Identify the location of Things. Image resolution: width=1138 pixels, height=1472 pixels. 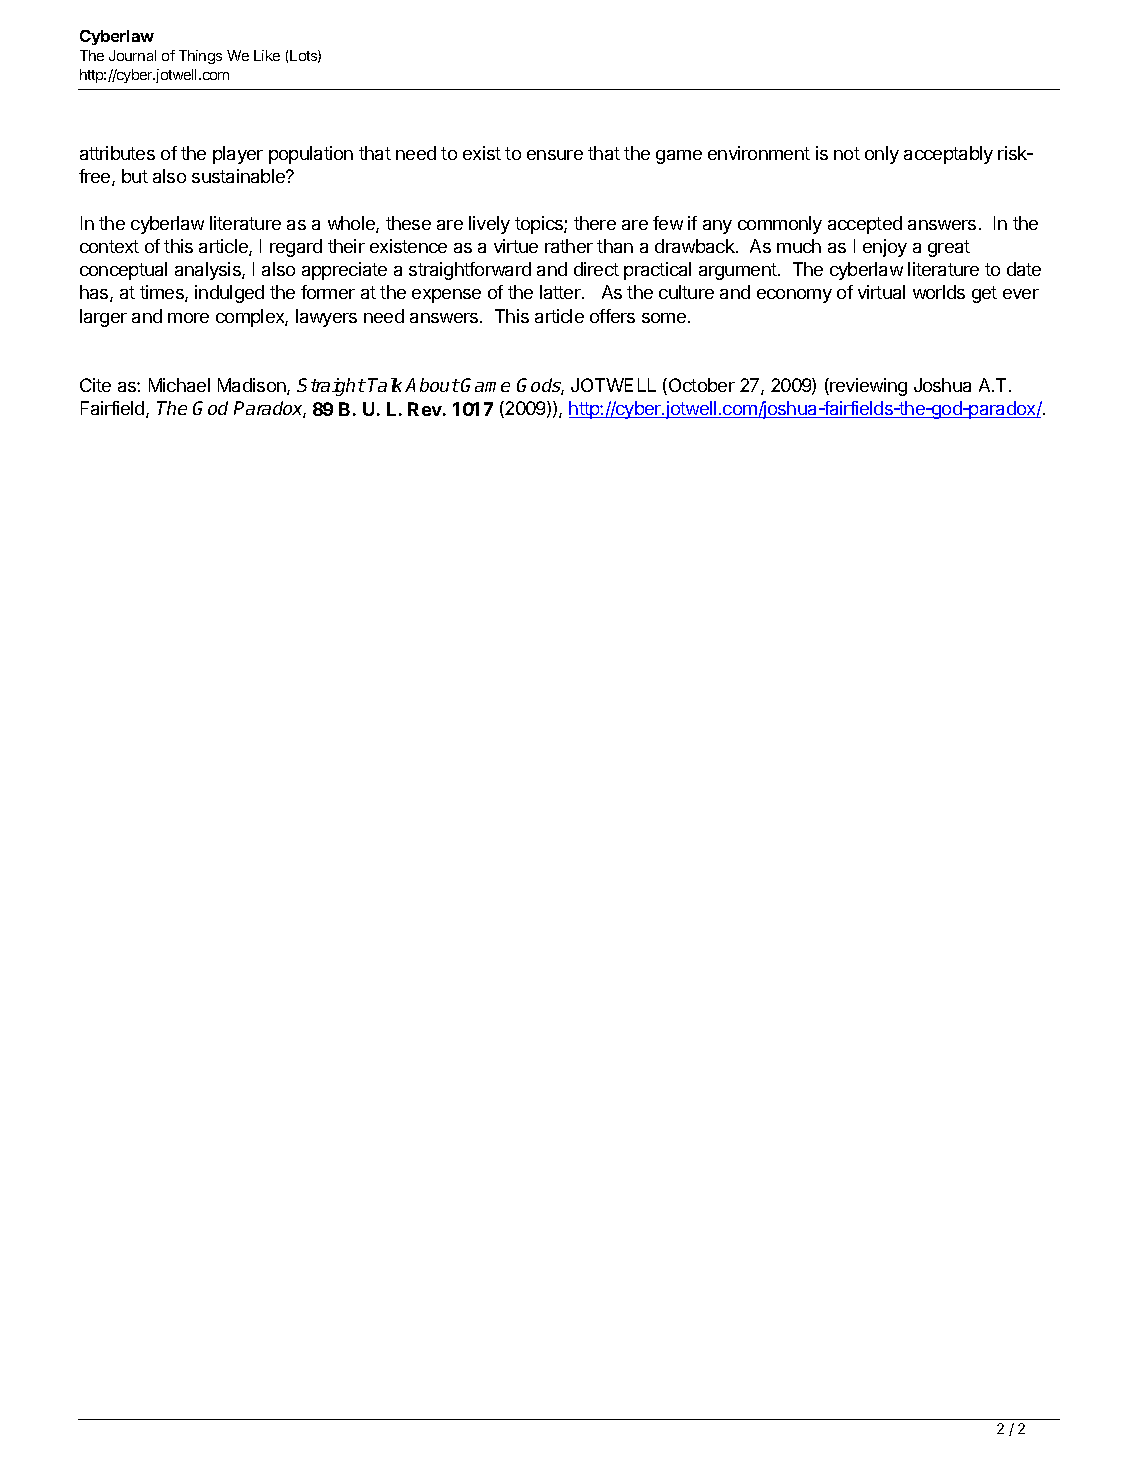
(200, 57).
